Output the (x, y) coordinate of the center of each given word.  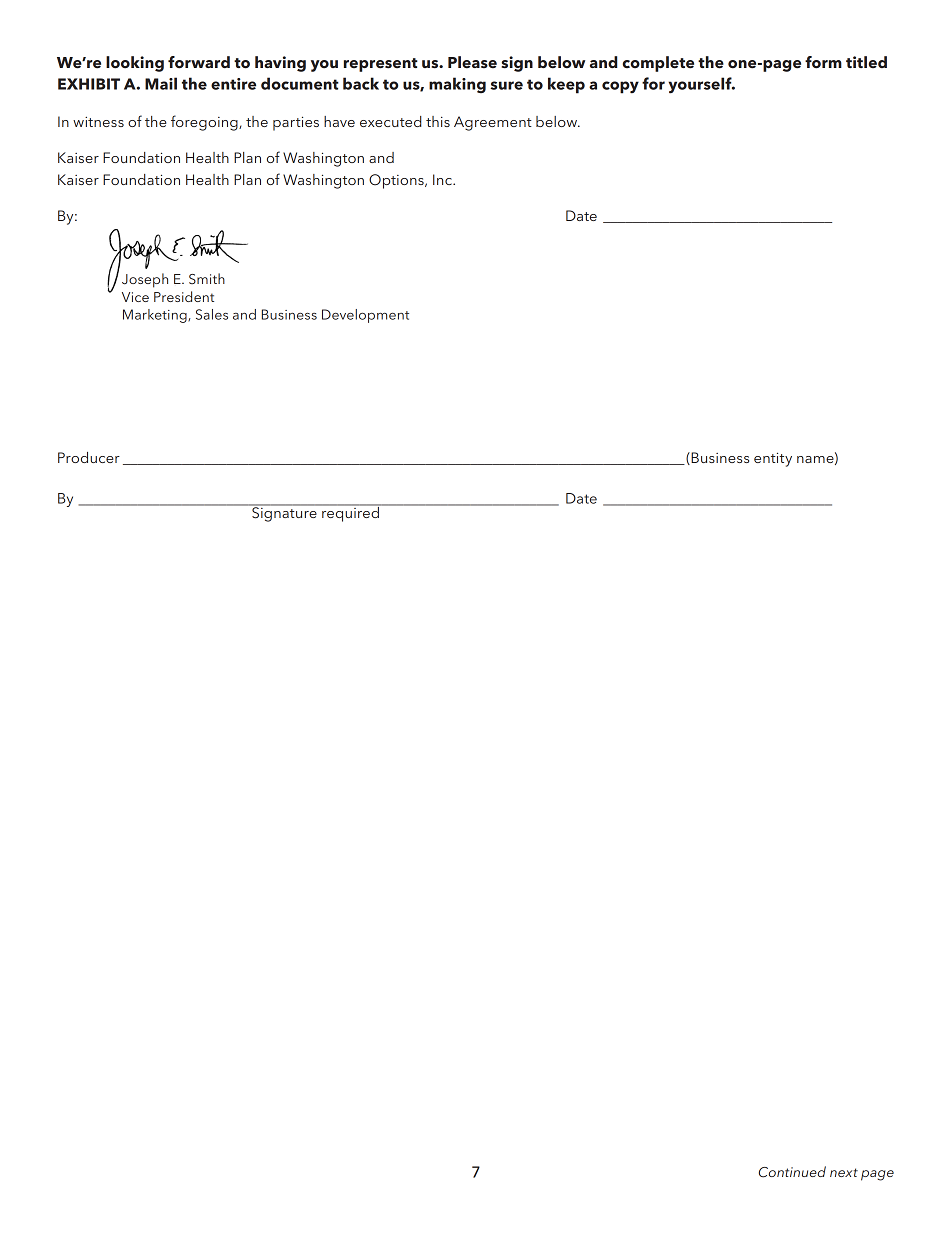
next (844, 1172)
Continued (792, 1172)
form (823, 62)
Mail (161, 83)
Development (365, 316)
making (457, 85)
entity (773, 459)
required (350, 513)
